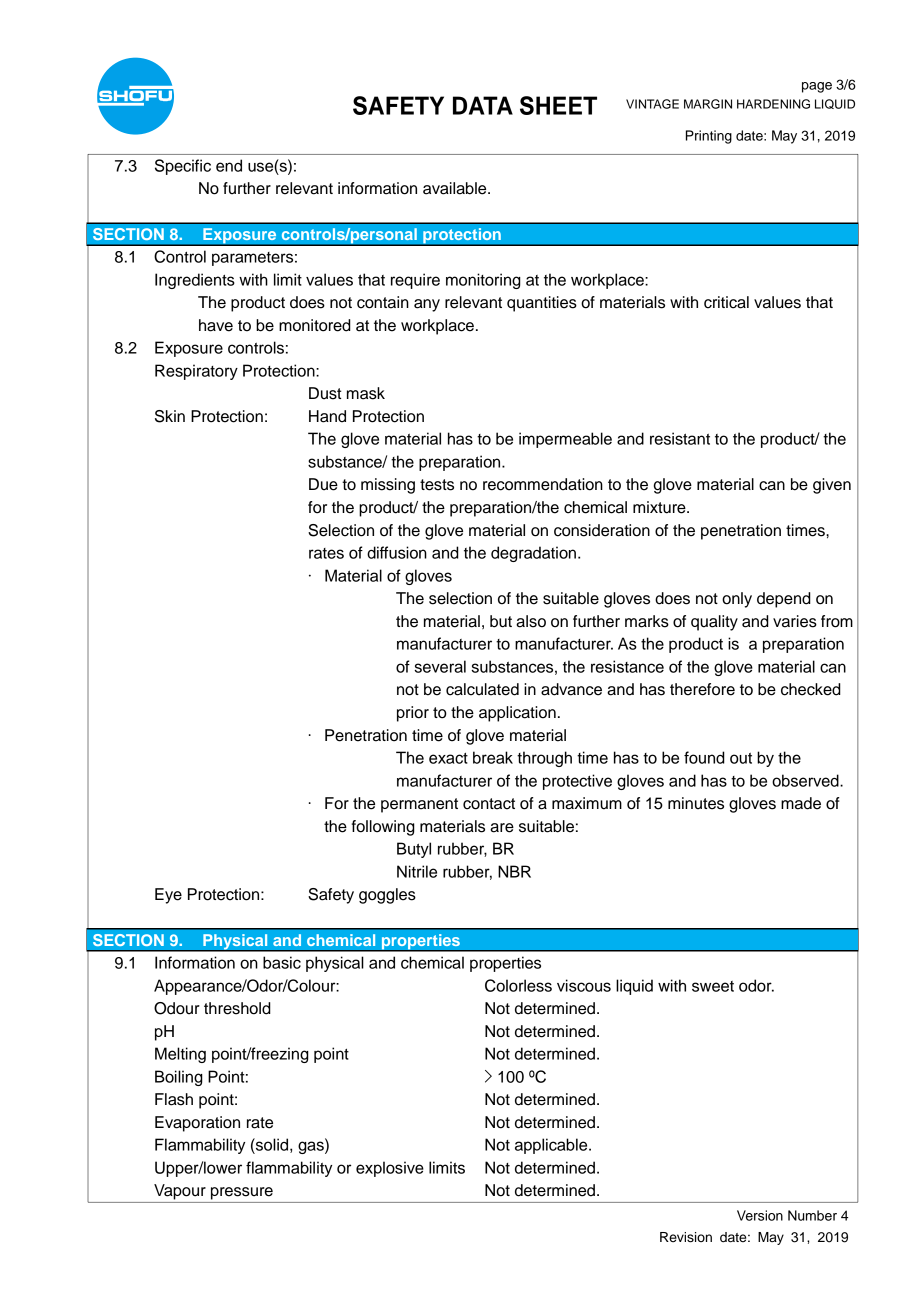 This screenshot has height=1308, width=924. Describe the element at coordinates (323, 484) in the screenshot. I see `Due` at that location.
